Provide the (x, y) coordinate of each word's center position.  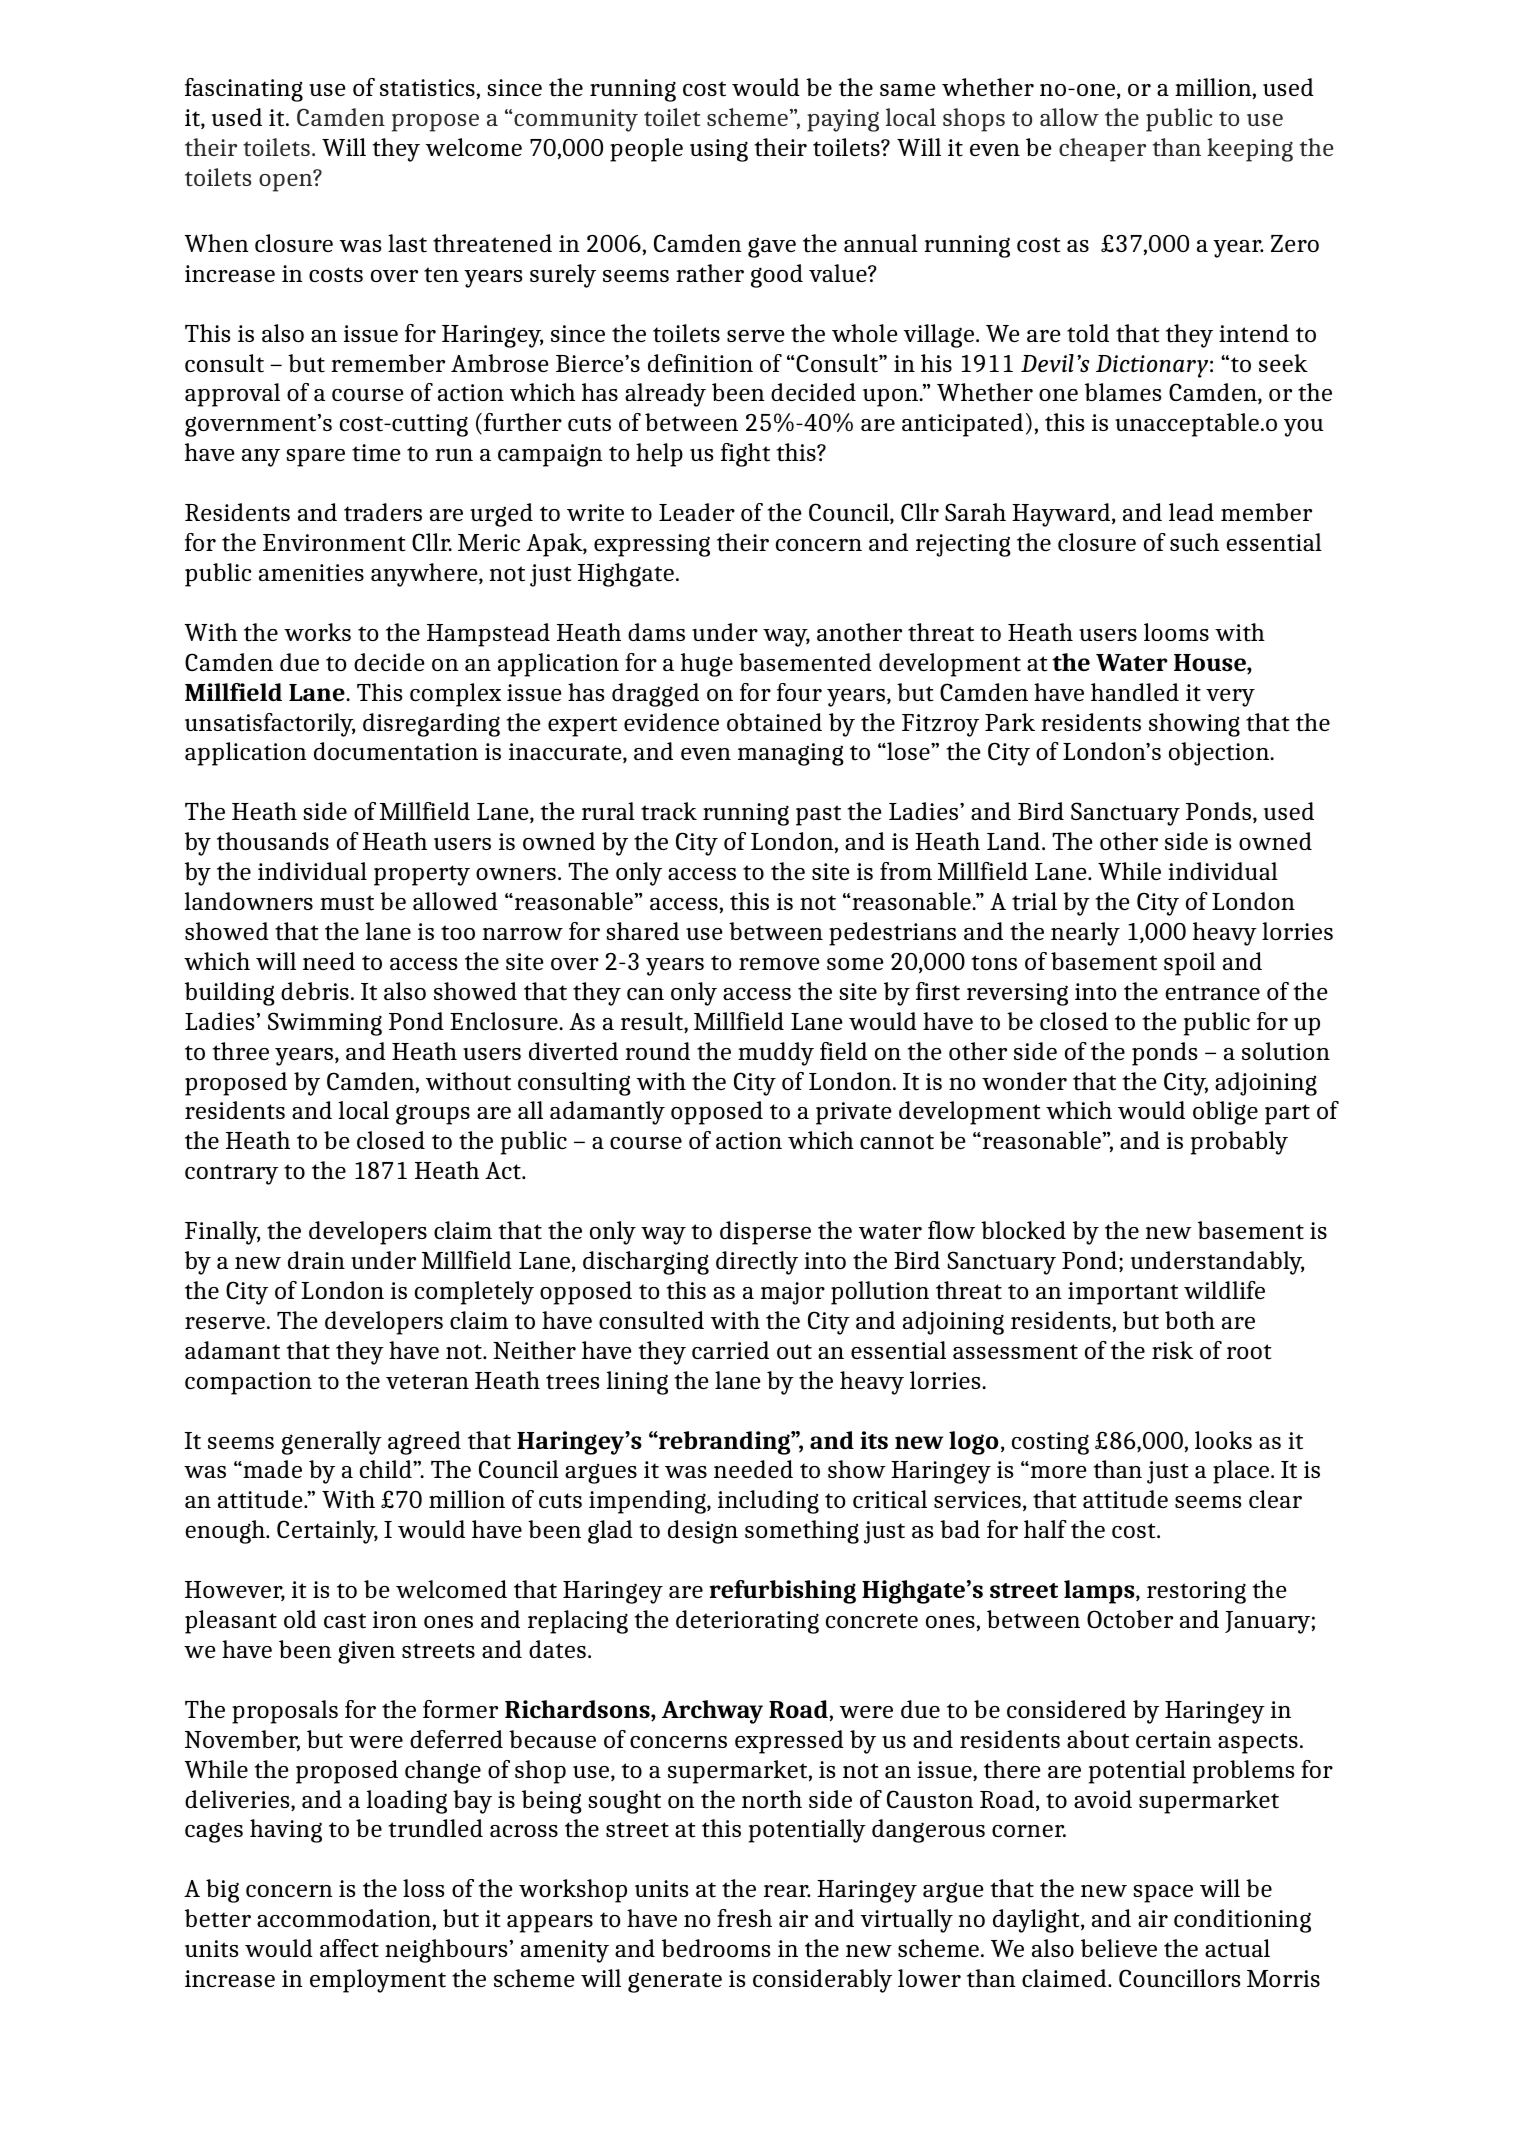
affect (349, 1948)
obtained (774, 722)
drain (316, 1260)
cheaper (1102, 150)
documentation (396, 751)
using (719, 150)
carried (730, 1350)
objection (1220, 754)
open (287, 182)
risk (1172, 1350)
